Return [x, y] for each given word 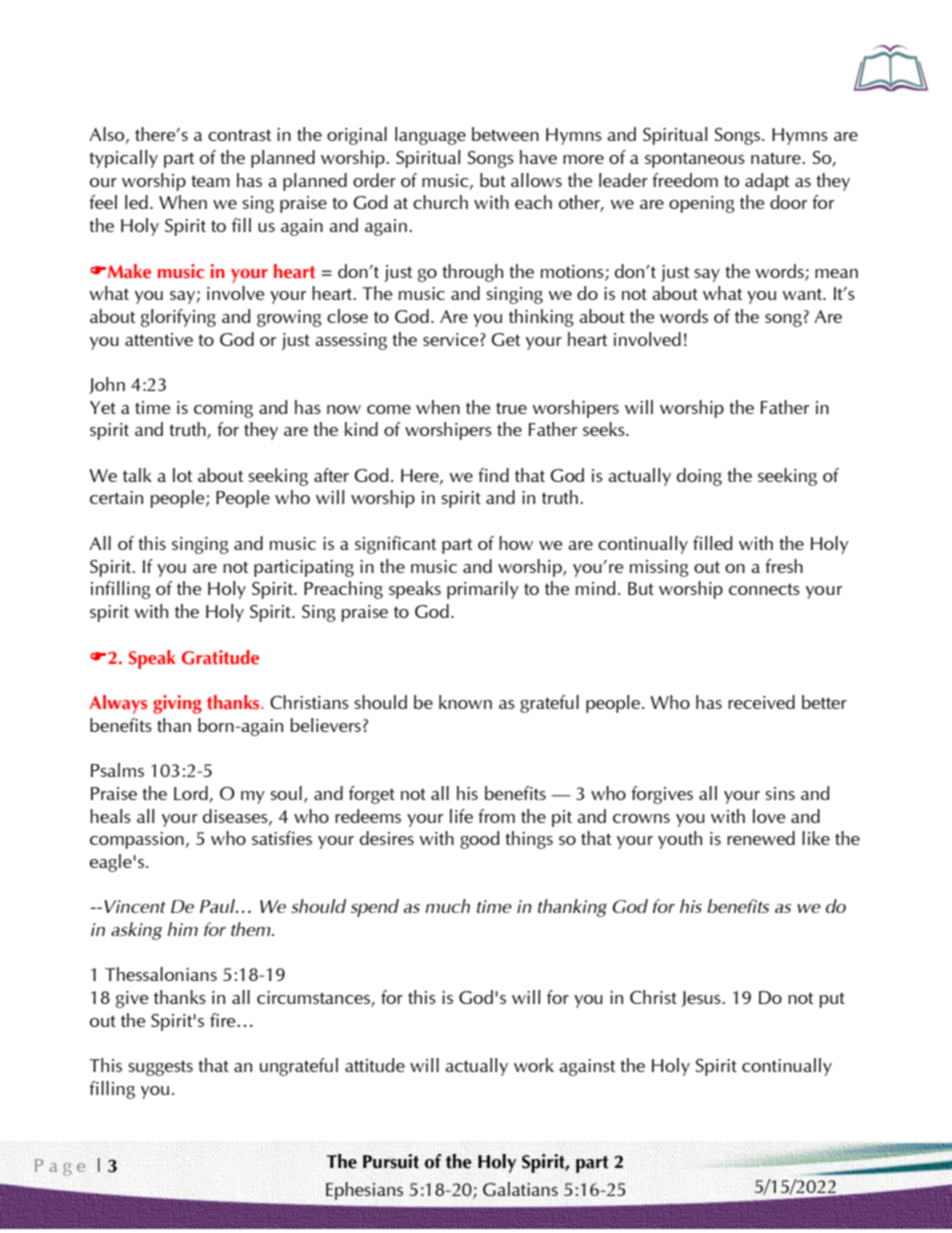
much [447, 906]
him [182, 929]
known [465, 702]
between [505, 134]
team [210, 181]
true [511, 408]
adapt [767, 182]
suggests [160, 1068]
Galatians [520, 1189]
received [761, 702]
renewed [761, 838]
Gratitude [220, 657]
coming [223, 409]
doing [699, 477]
